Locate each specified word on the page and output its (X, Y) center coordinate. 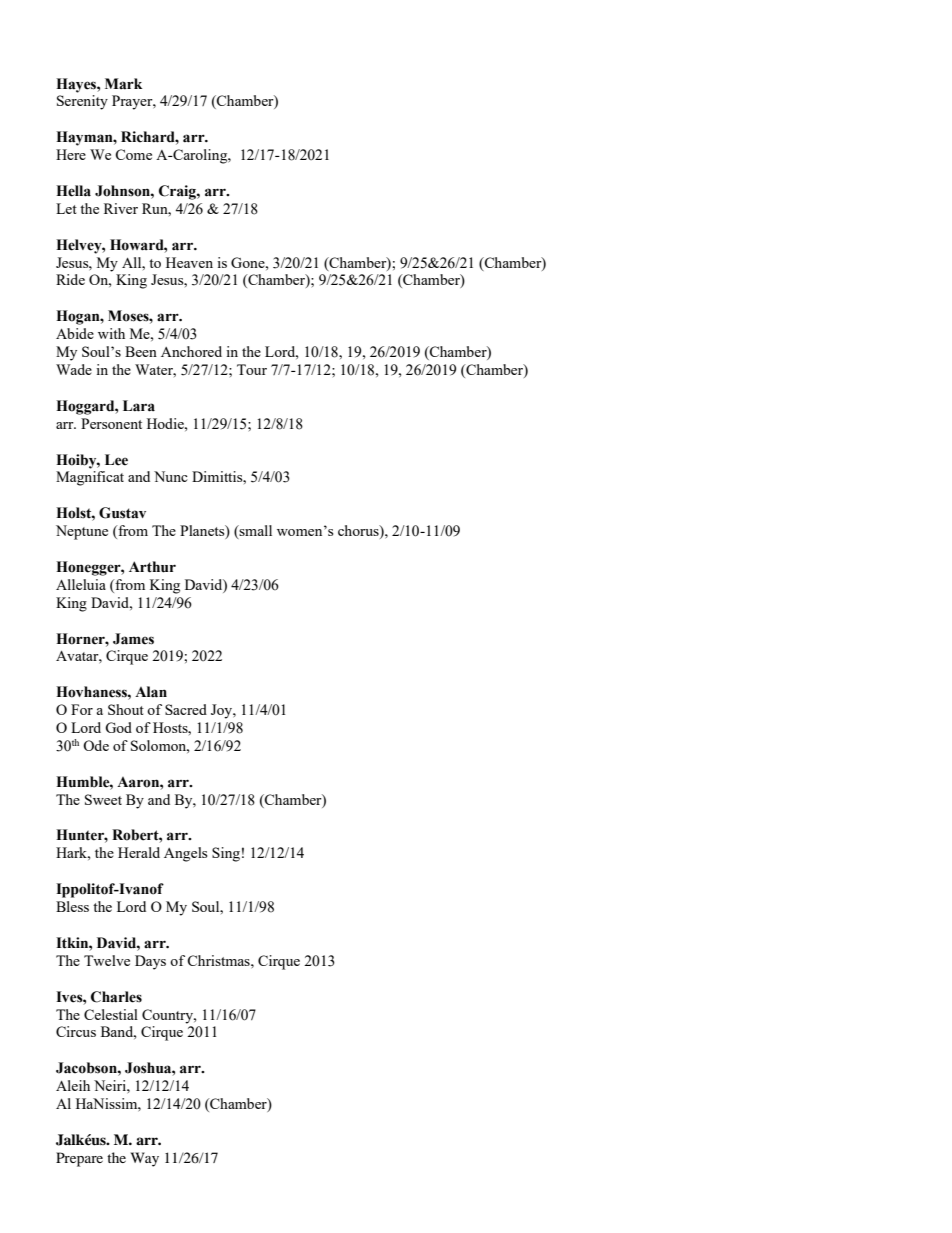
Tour (252, 369)
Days (150, 962)
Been (141, 351)
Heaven (189, 262)
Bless (72, 906)
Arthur (152, 567)
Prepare (79, 1159)
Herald (139, 852)
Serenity (82, 102)
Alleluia (81, 584)
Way (145, 1159)
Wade (74, 369)
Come (133, 154)
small (255, 532)
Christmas (219, 960)
